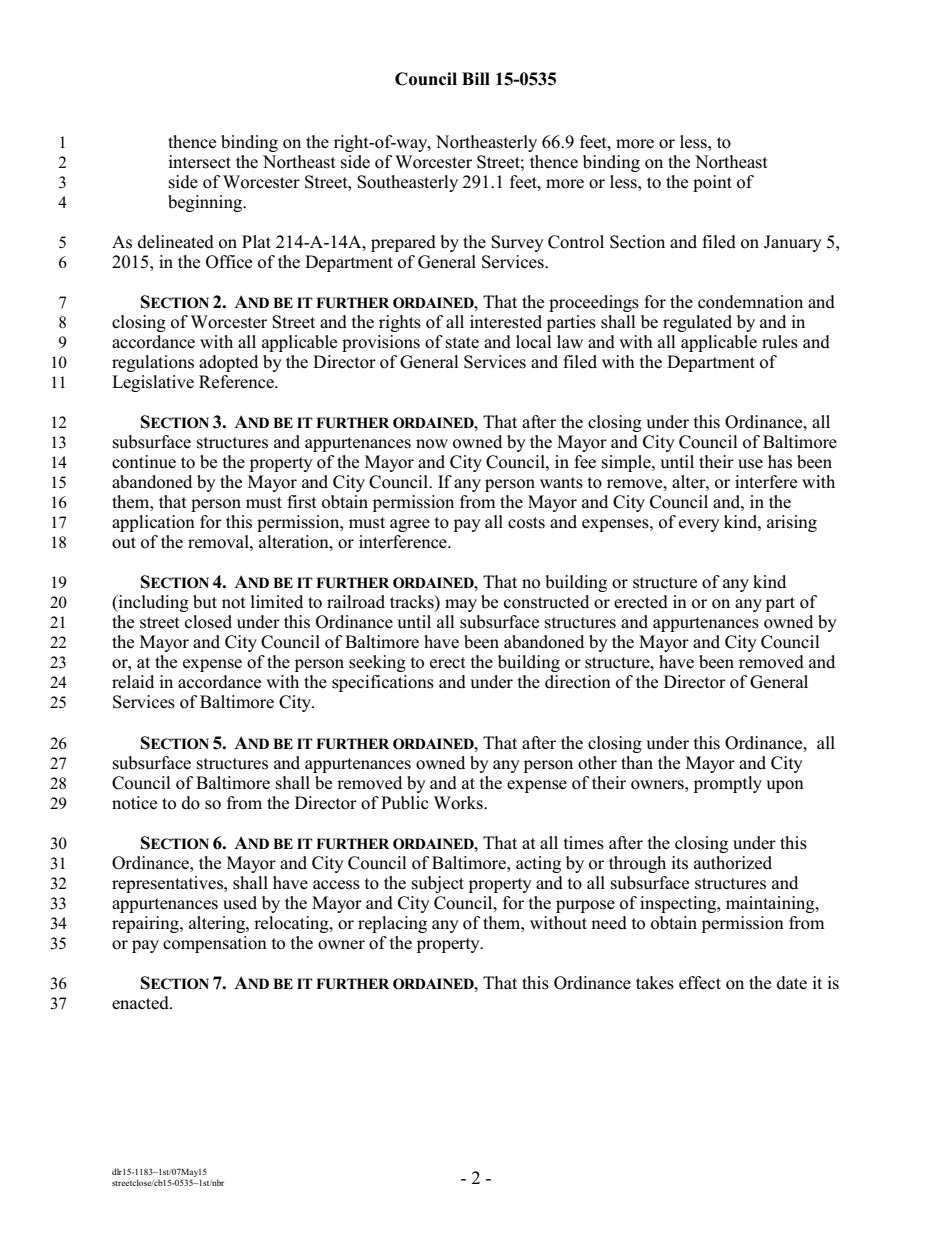 The image size is (952, 1233). Describe the element at coordinates (215, 944) in the screenshot. I see `compensation` at that location.
